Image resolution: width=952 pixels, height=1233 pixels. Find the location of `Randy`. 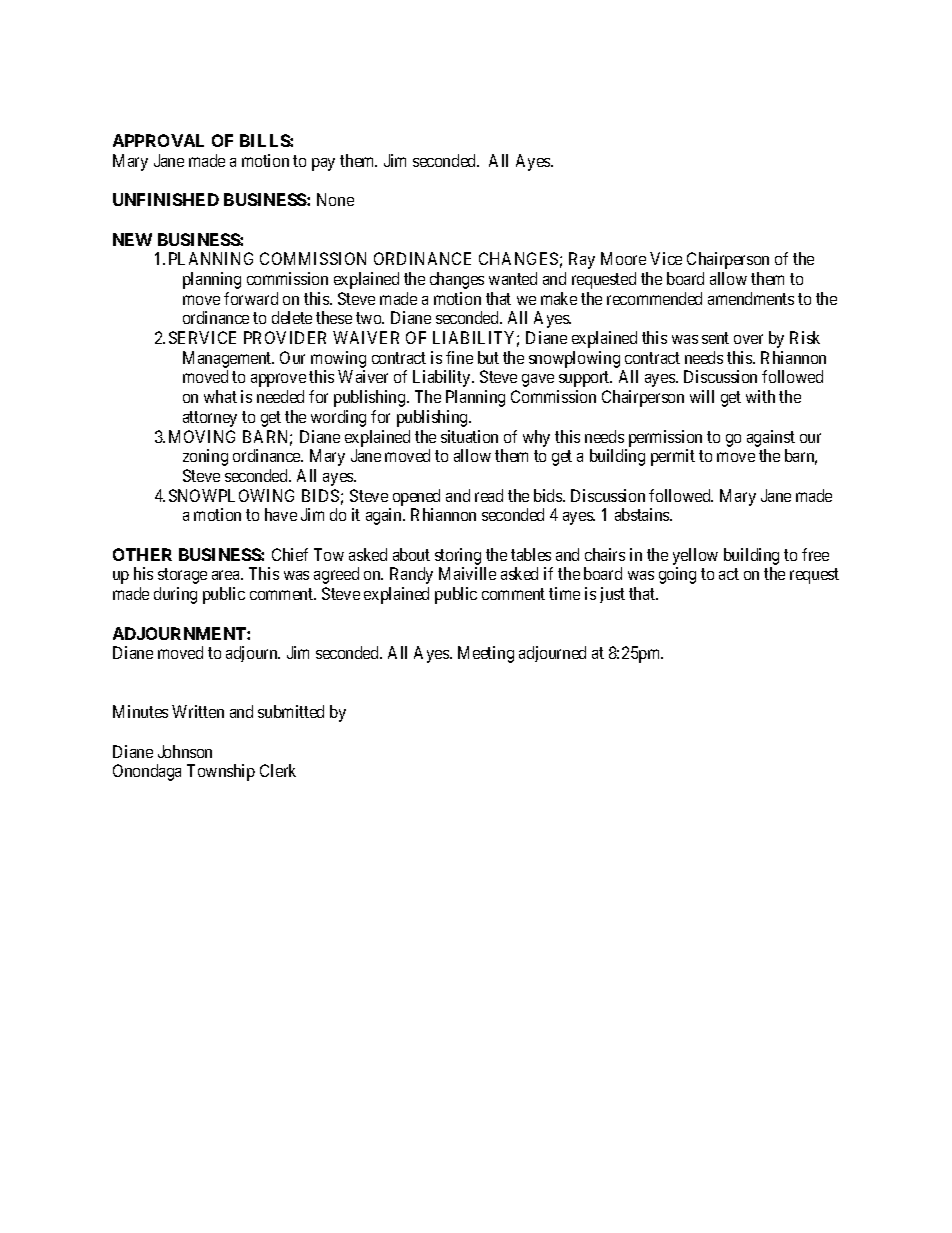

Randy is located at coordinates (411, 575).
